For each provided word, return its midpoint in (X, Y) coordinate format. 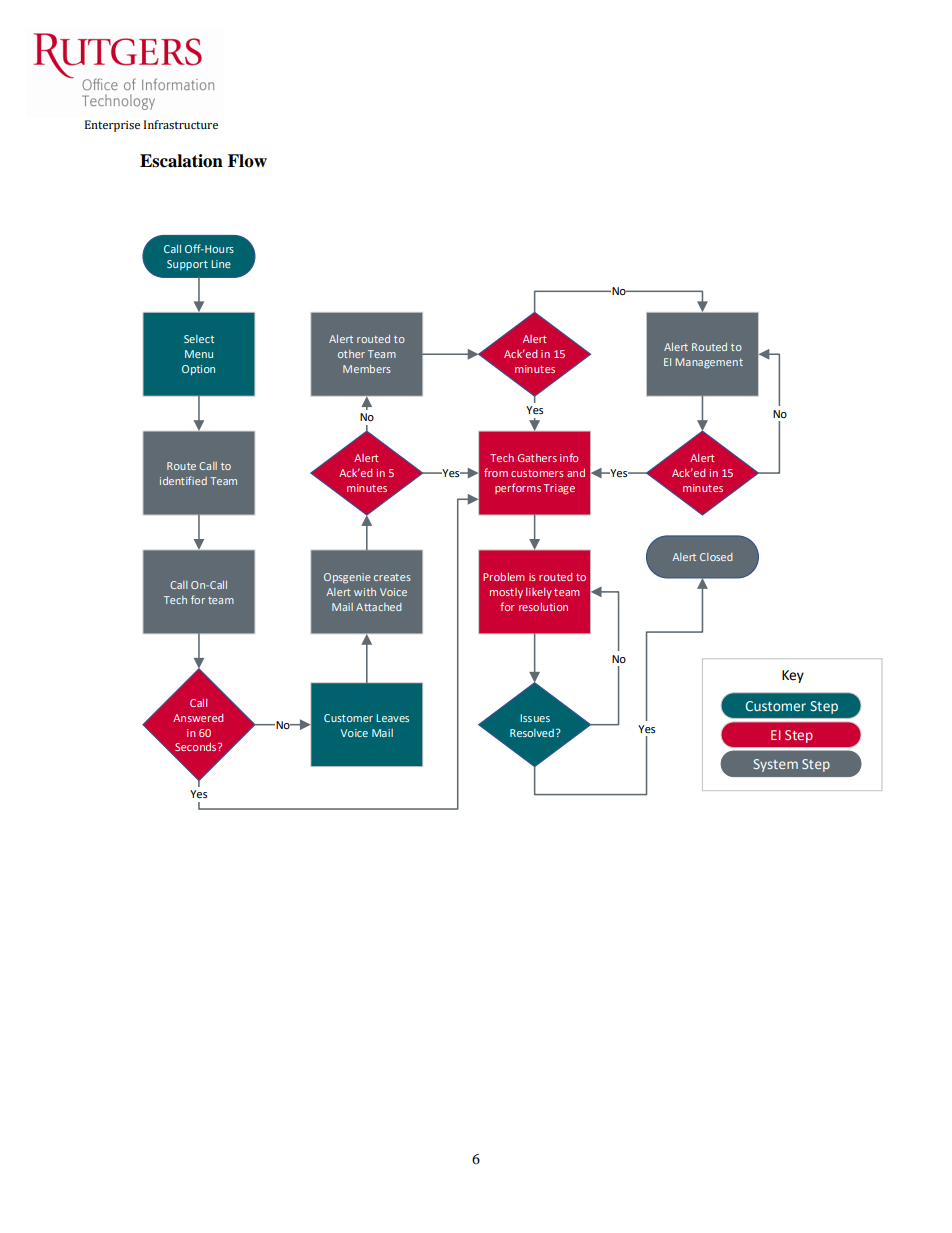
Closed (716, 557)
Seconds (197, 747)
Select (199, 339)
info (569, 457)
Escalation (181, 161)
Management (709, 363)
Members (367, 369)
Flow (247, 161)
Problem (504, 577)
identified (183, 480)
